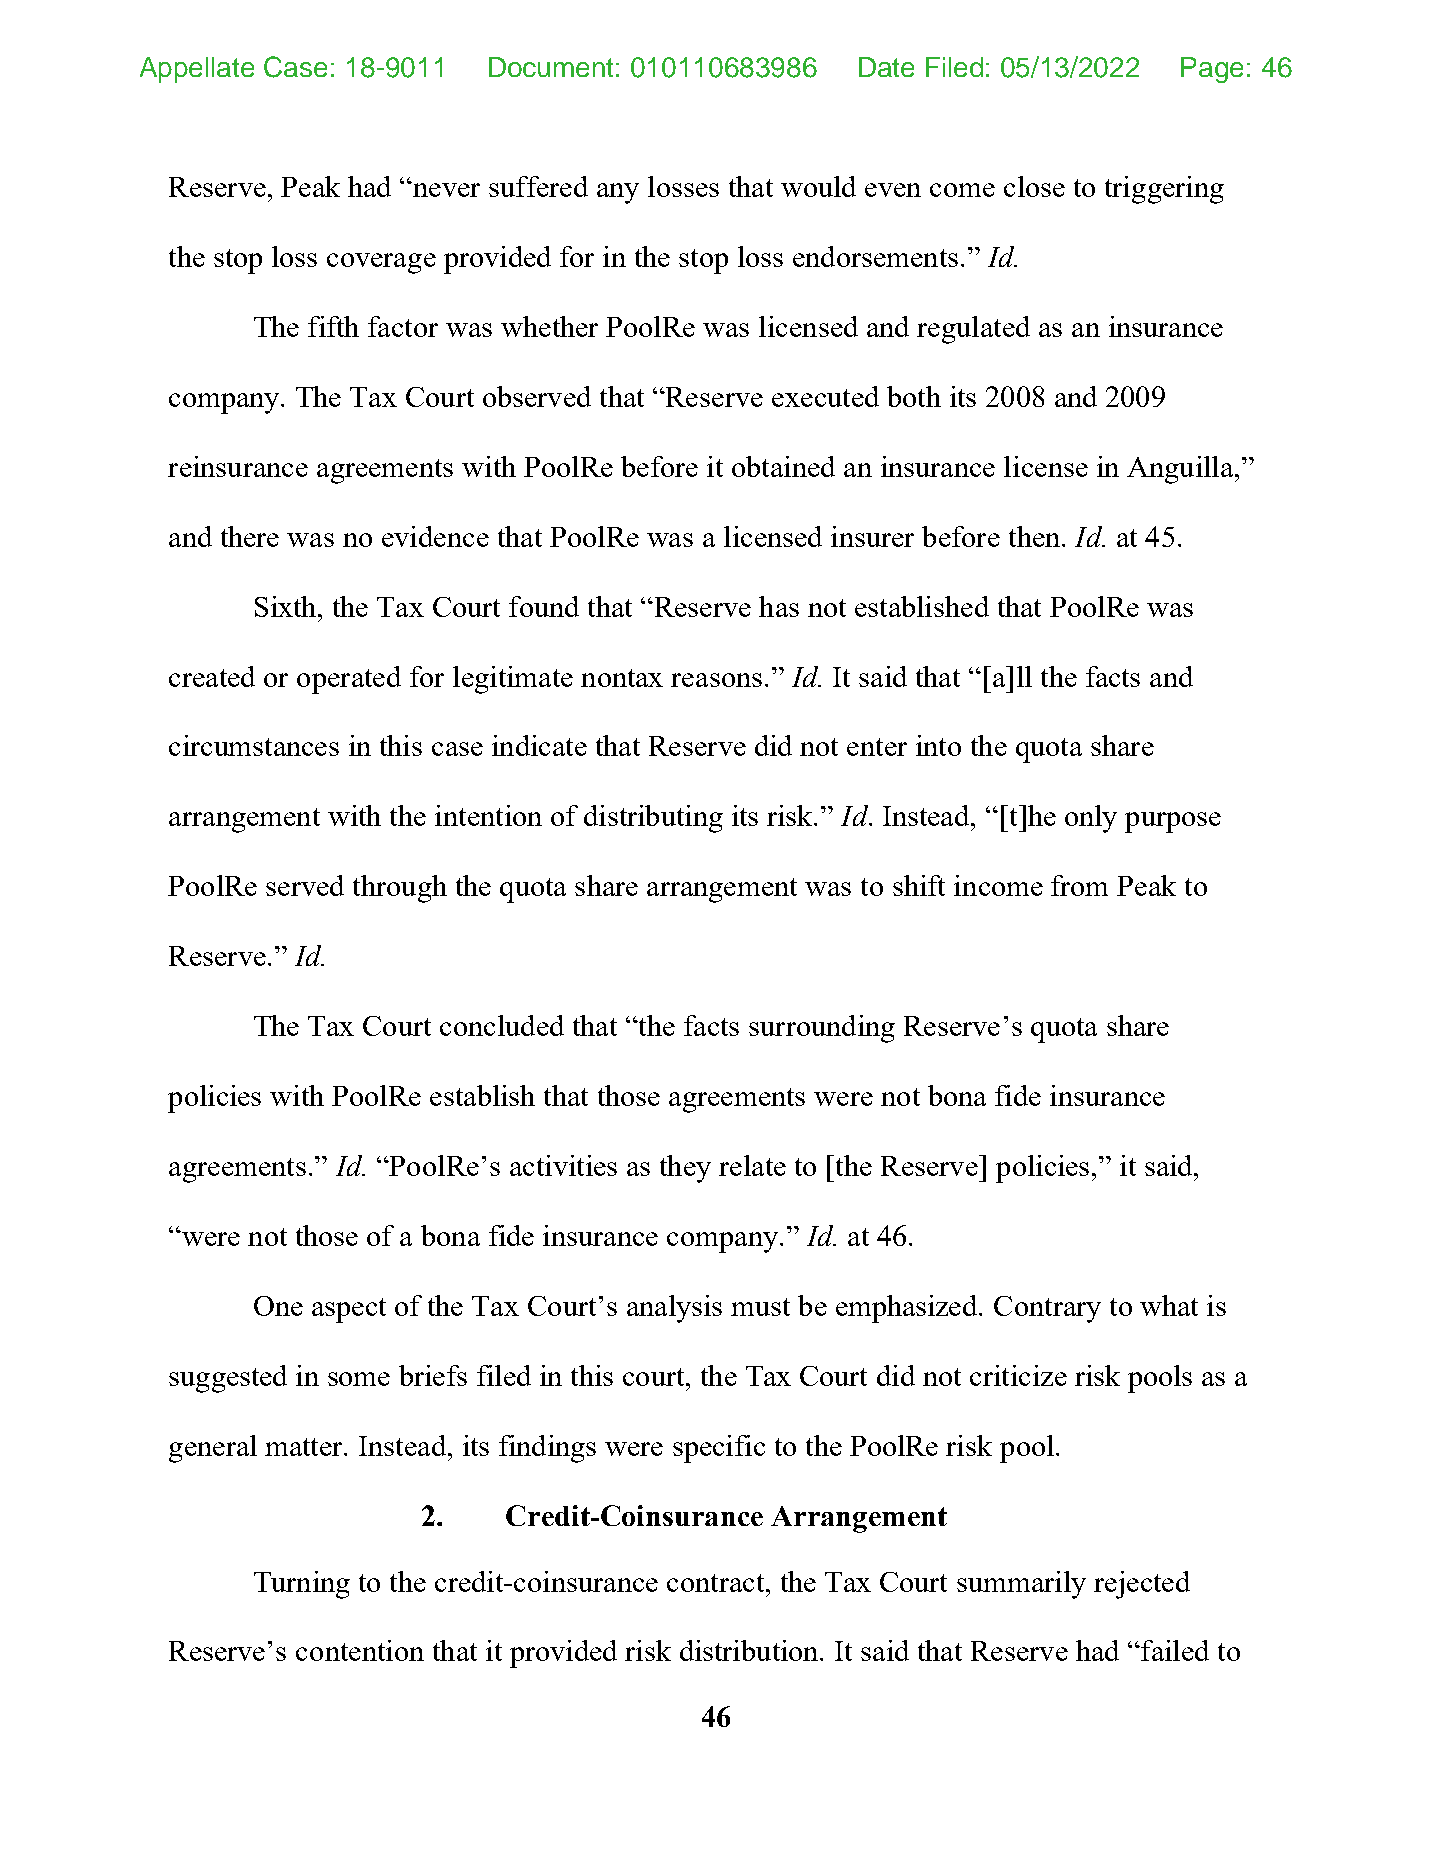 This screenshot has height=1853, width=1432. I want to click on contract, so click(717, 1583).
